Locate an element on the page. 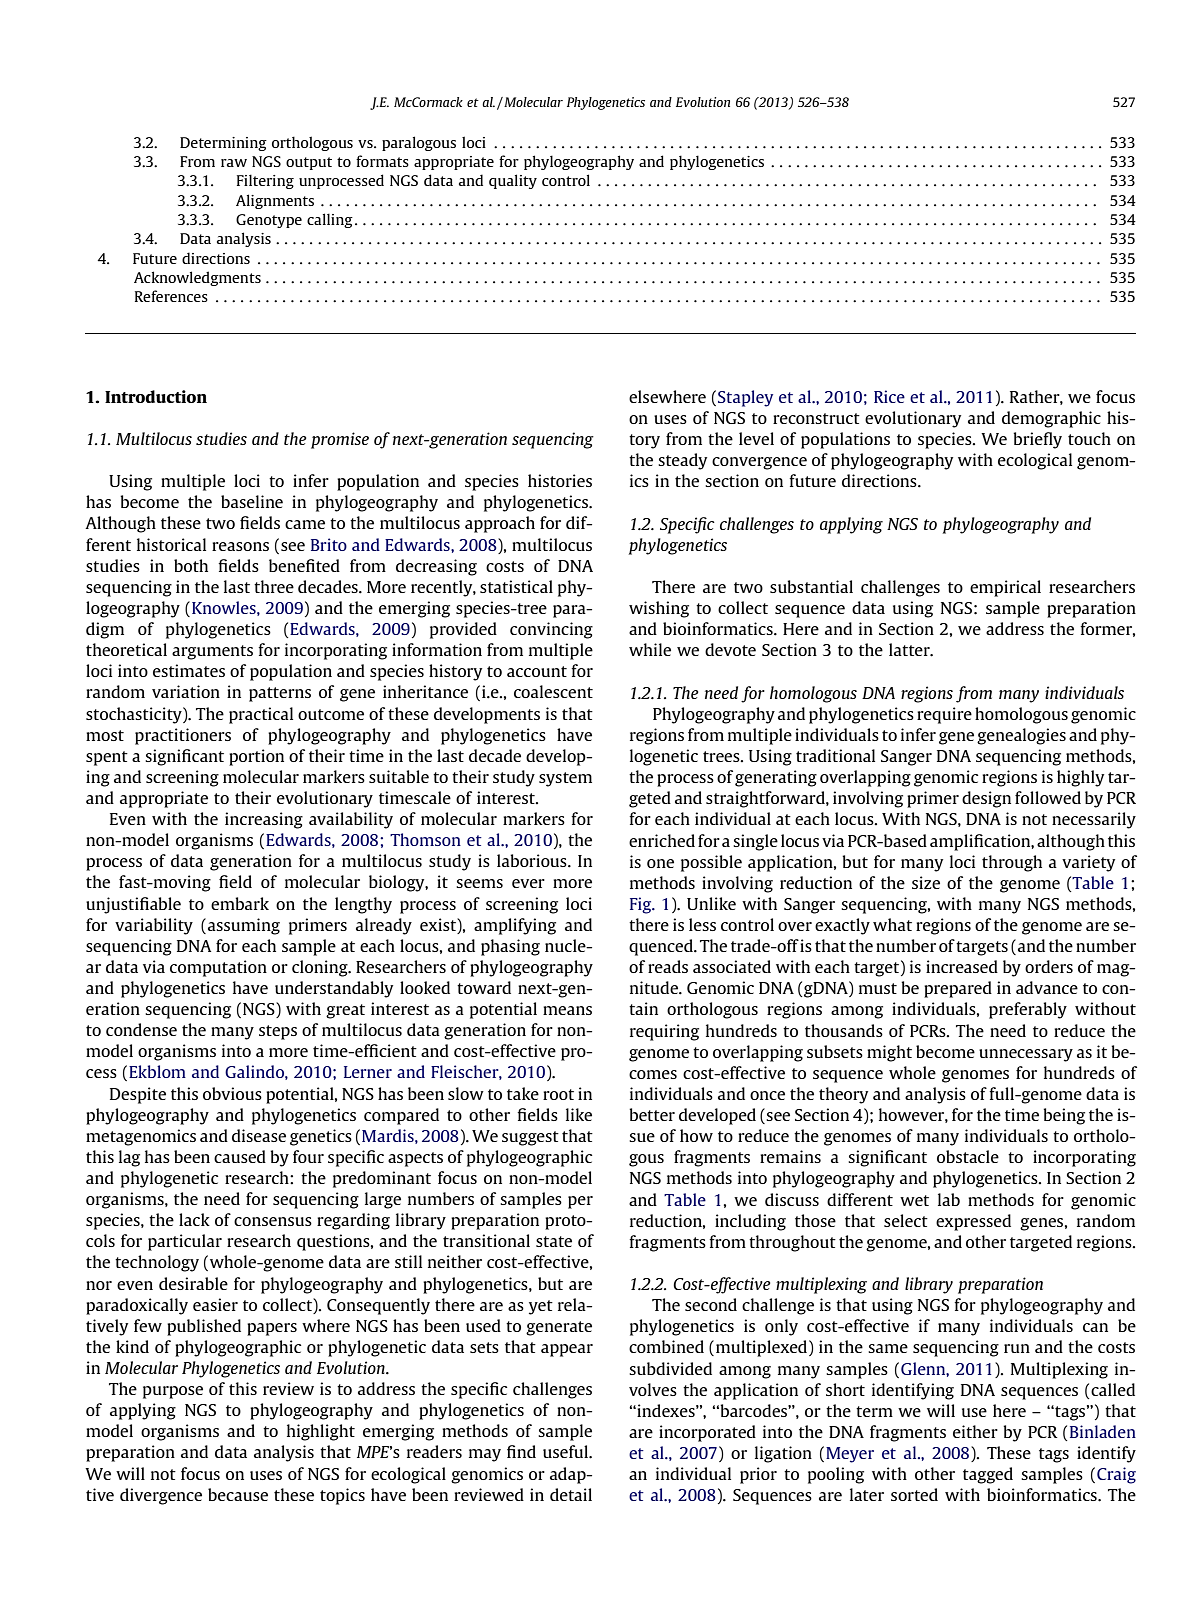 The image size is (1202, 1602). detail is located at coordinates (571, 1494).
